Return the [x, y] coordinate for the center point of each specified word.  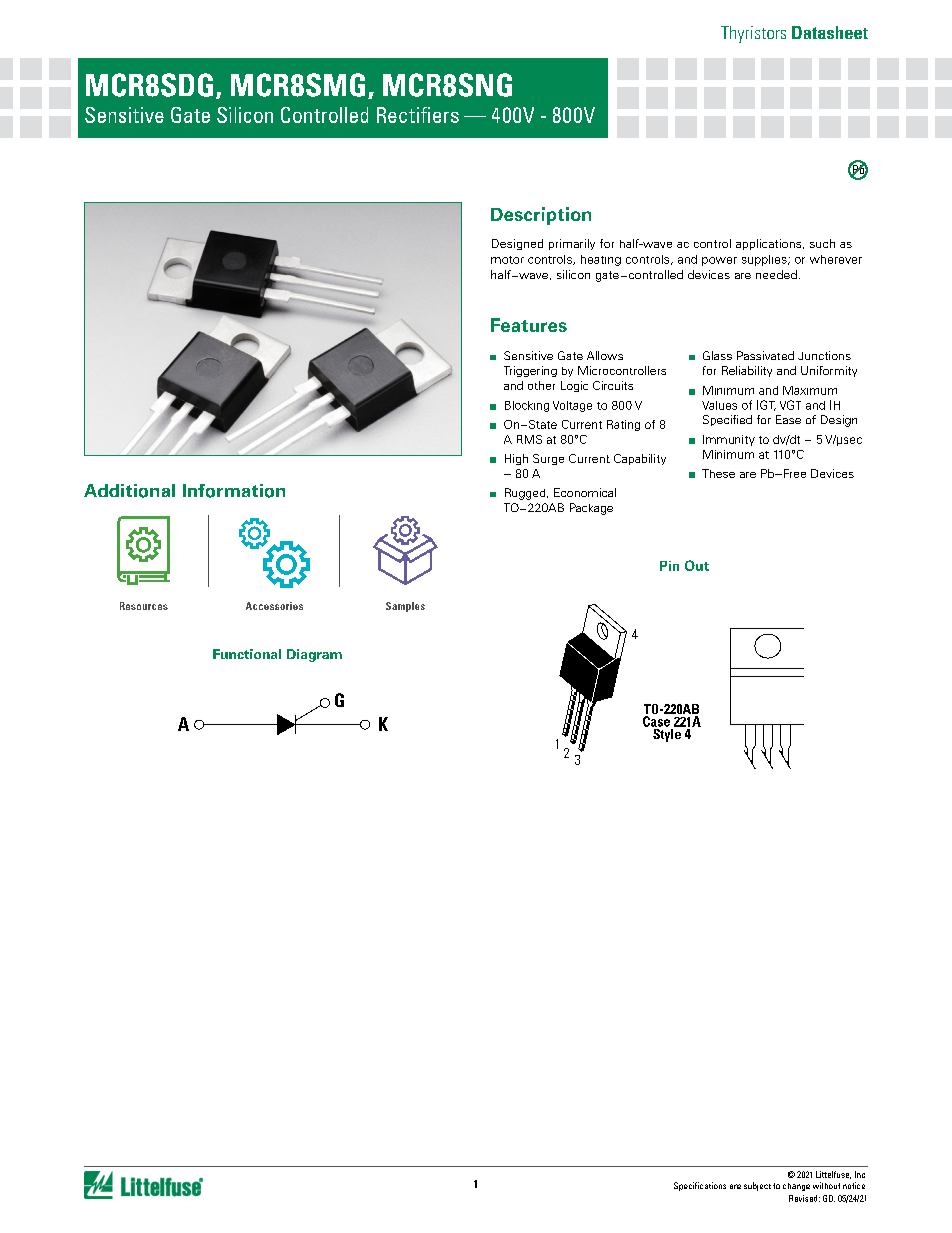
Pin [669, 566]
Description [541, 216]
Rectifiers [418, 115]
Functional [247, 654]
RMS [529, 439]
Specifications [700, 1186]
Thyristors [753, 34]
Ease [788, 419]
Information [234, 491]
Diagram [314, 655]
